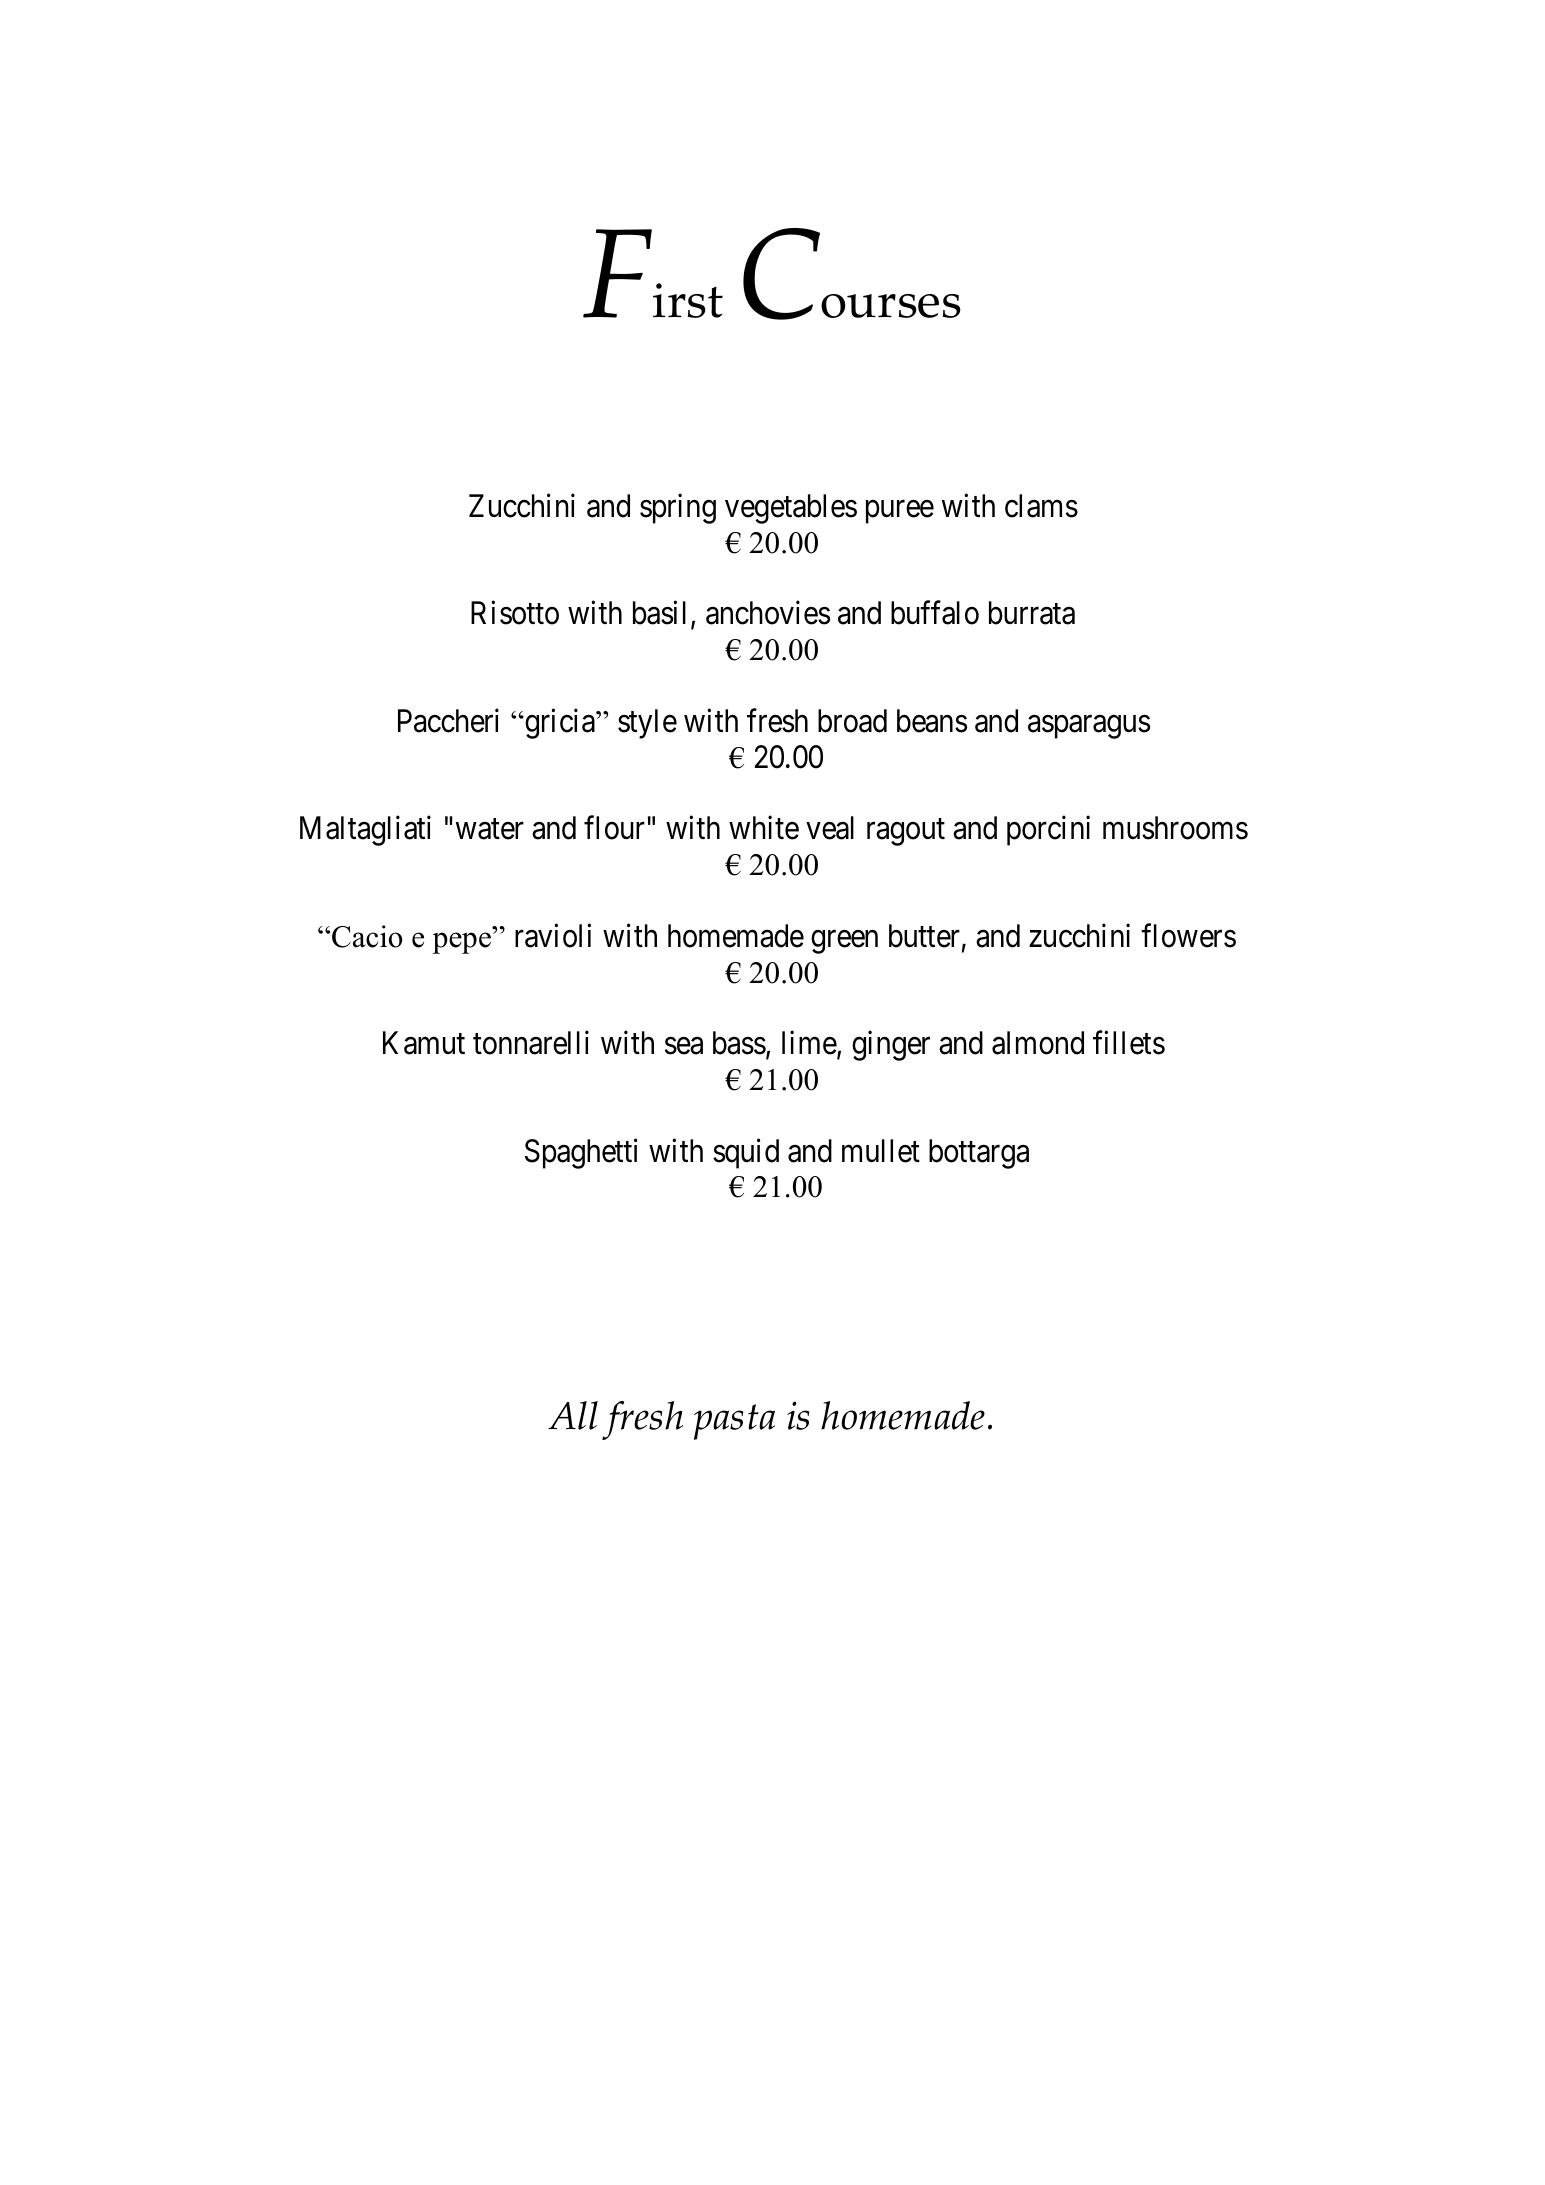 This screenshot has width=1545, height=2185. Describe the element at coordinates (1048, 831) in the screenshot. I see `porcini` at that location.
